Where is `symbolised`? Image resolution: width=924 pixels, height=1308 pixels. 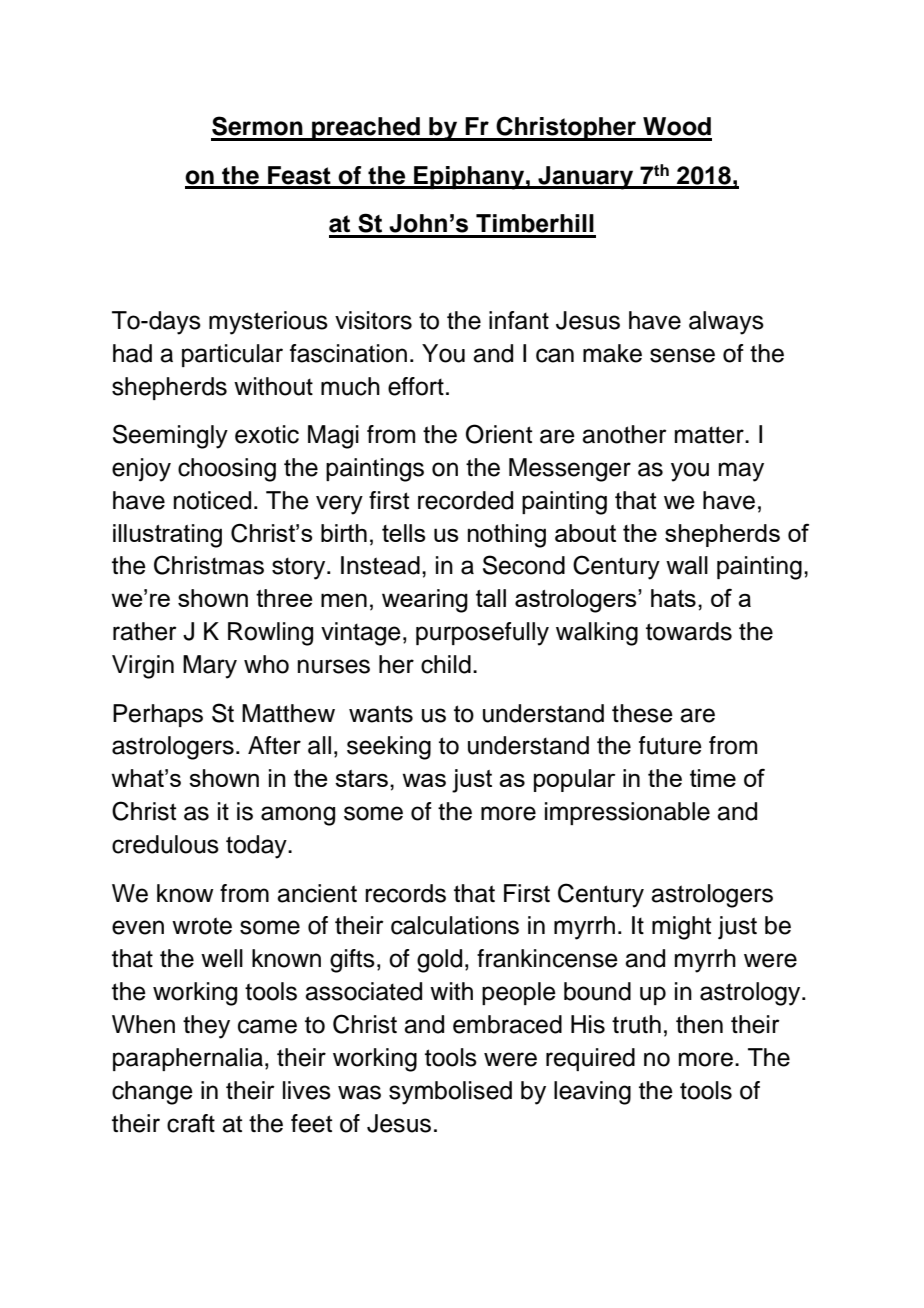 symbolised is located at coordinates (450, 1093).
